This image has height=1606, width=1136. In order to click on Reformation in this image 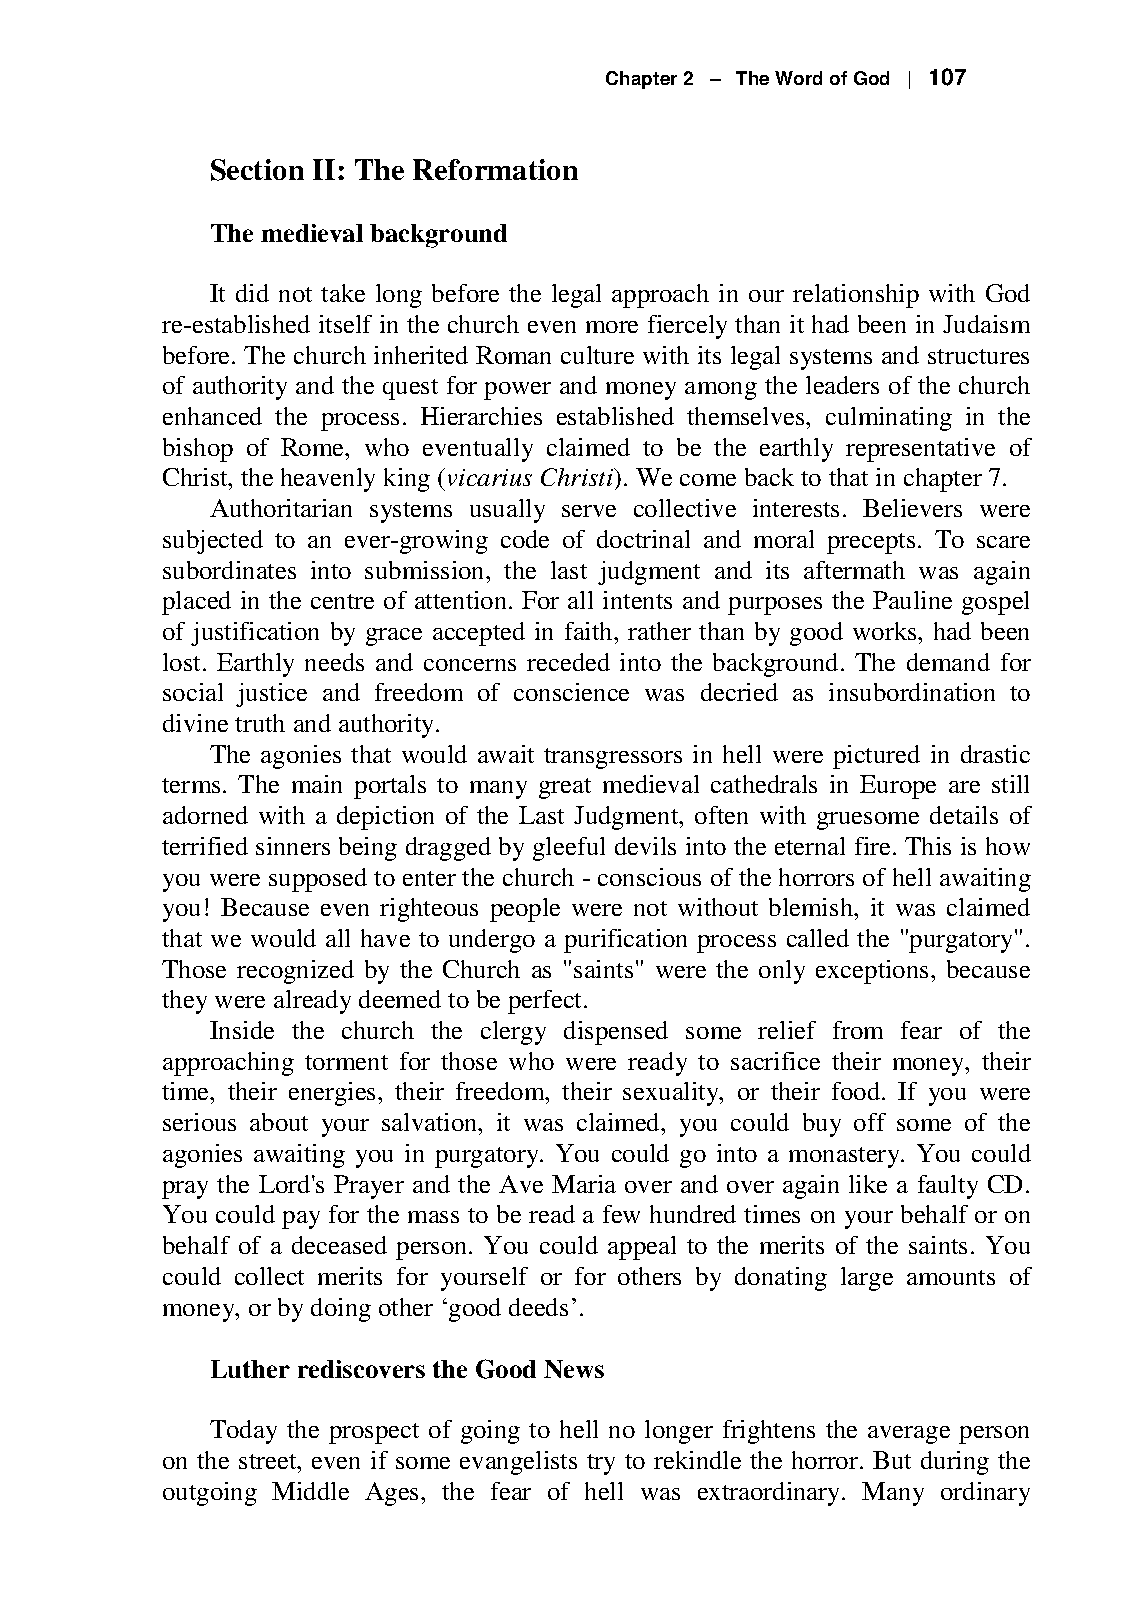, I will do `click(495, 169)`.
